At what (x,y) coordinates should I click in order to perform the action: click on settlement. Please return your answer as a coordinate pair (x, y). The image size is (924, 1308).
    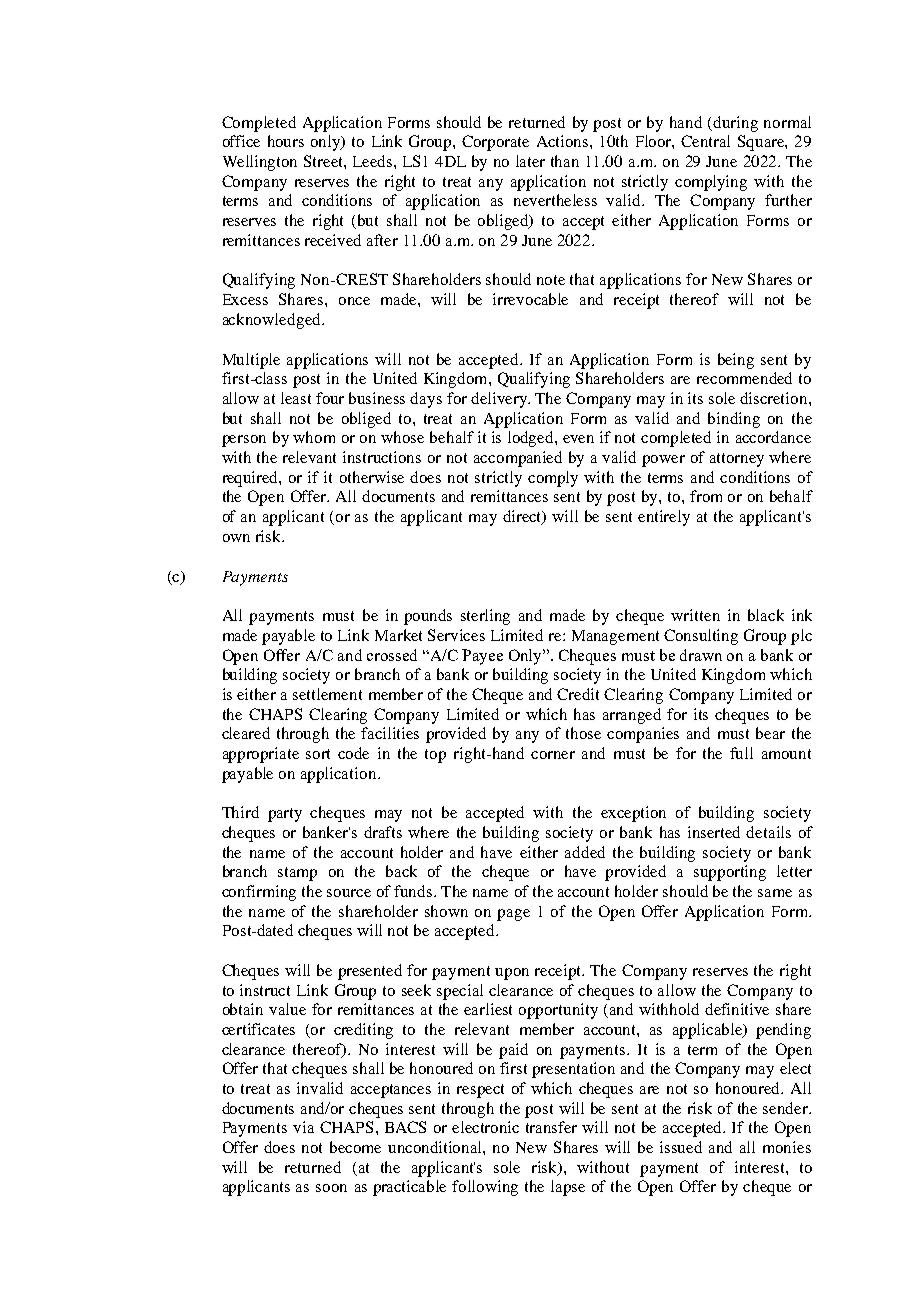
    Looking at the image, I should click on (327, 694).
